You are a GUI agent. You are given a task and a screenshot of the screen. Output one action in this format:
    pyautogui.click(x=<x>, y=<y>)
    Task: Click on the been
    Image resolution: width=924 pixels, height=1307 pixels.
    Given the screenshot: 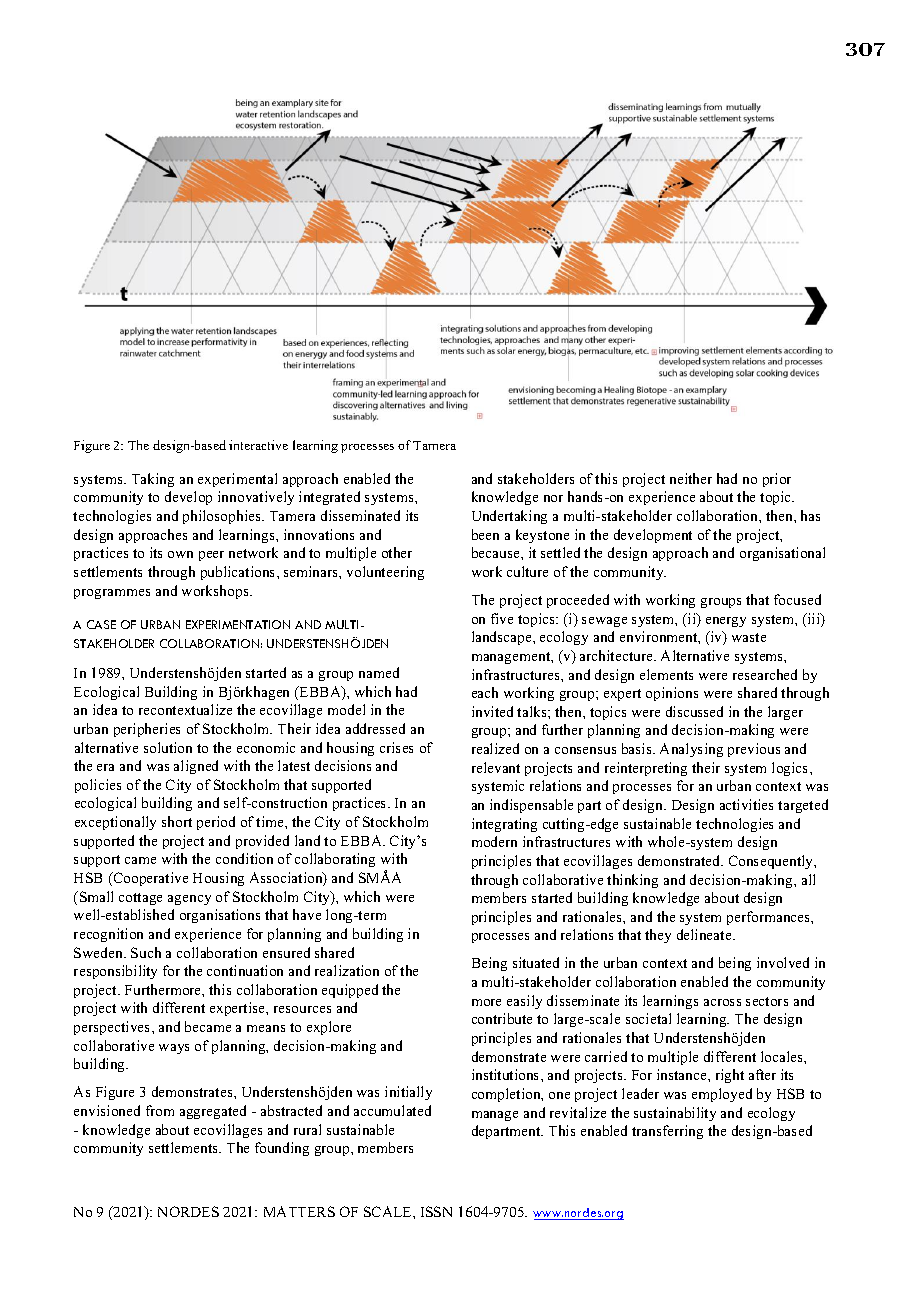 What is the action you would take?
    pyautogui.click(x=485, y=534)
